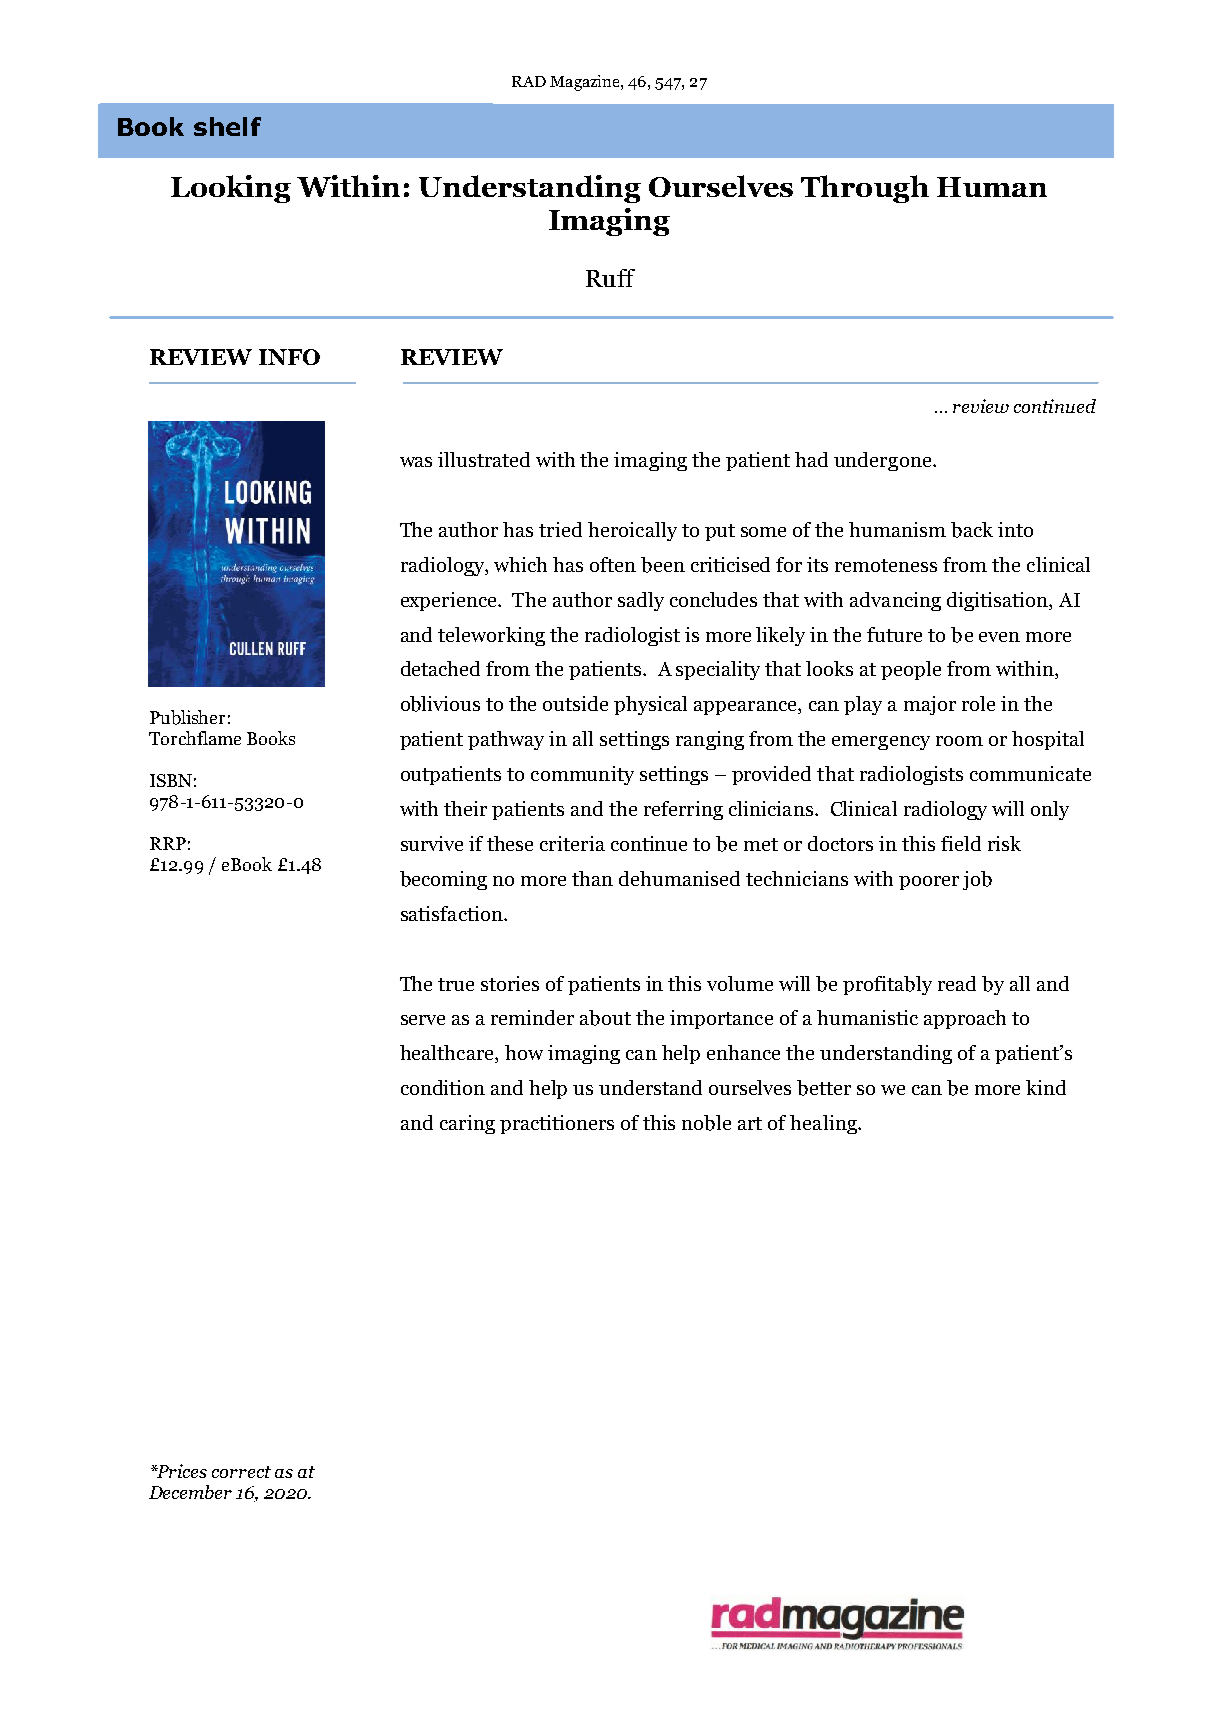 The width and height of the image is (1218, 1723). I want to click on RRP, so click(168, 843).
